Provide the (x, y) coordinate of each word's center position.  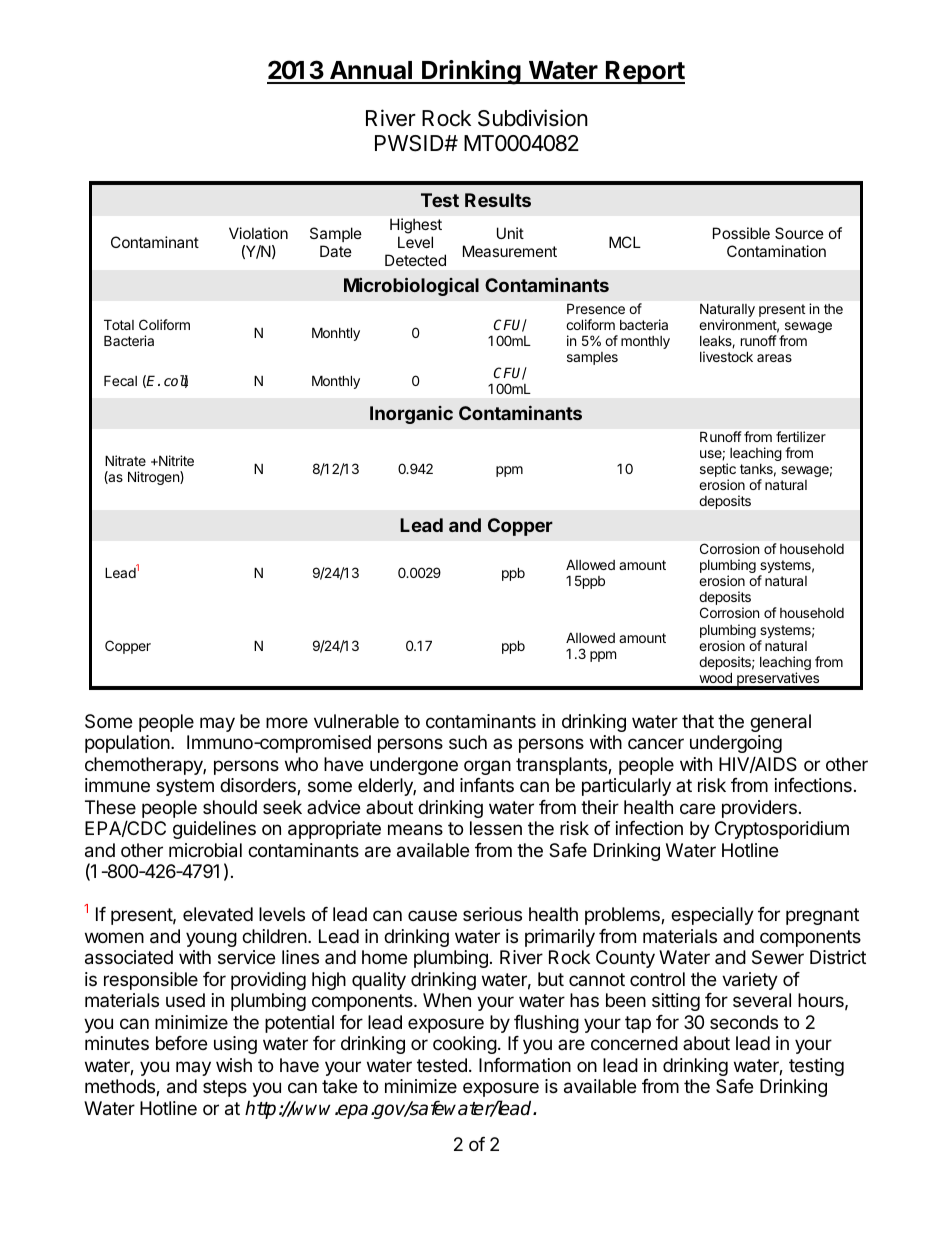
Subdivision (533, 118)
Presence (596, 308)
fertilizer (801, 436)
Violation (258, 233)
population (127, 744)
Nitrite (175, 460)
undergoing (736, 746)
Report (644, 72)
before (181, 1043)
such (468, 742)
